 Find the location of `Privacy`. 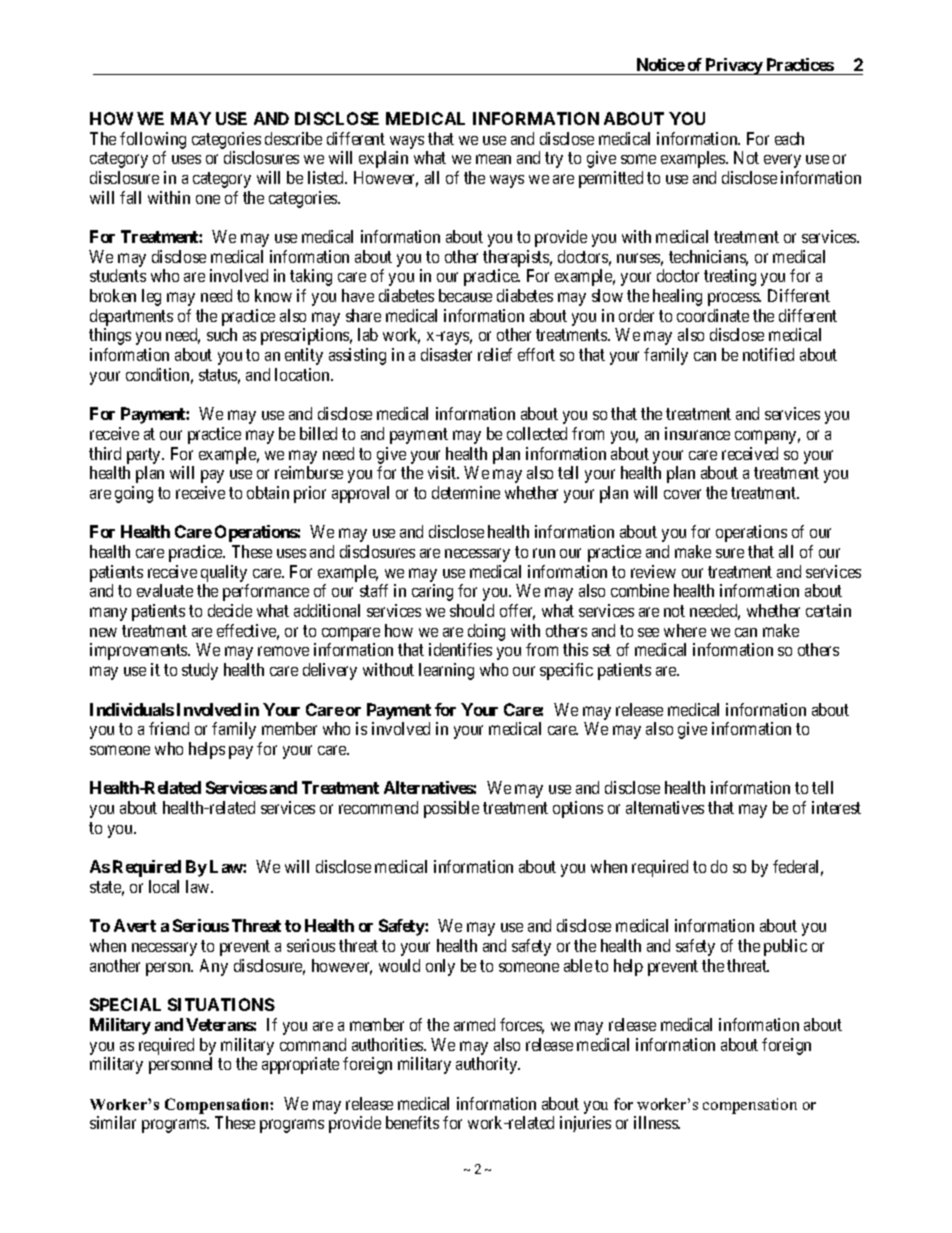

Privacy is located at coordinates (734, 66).
